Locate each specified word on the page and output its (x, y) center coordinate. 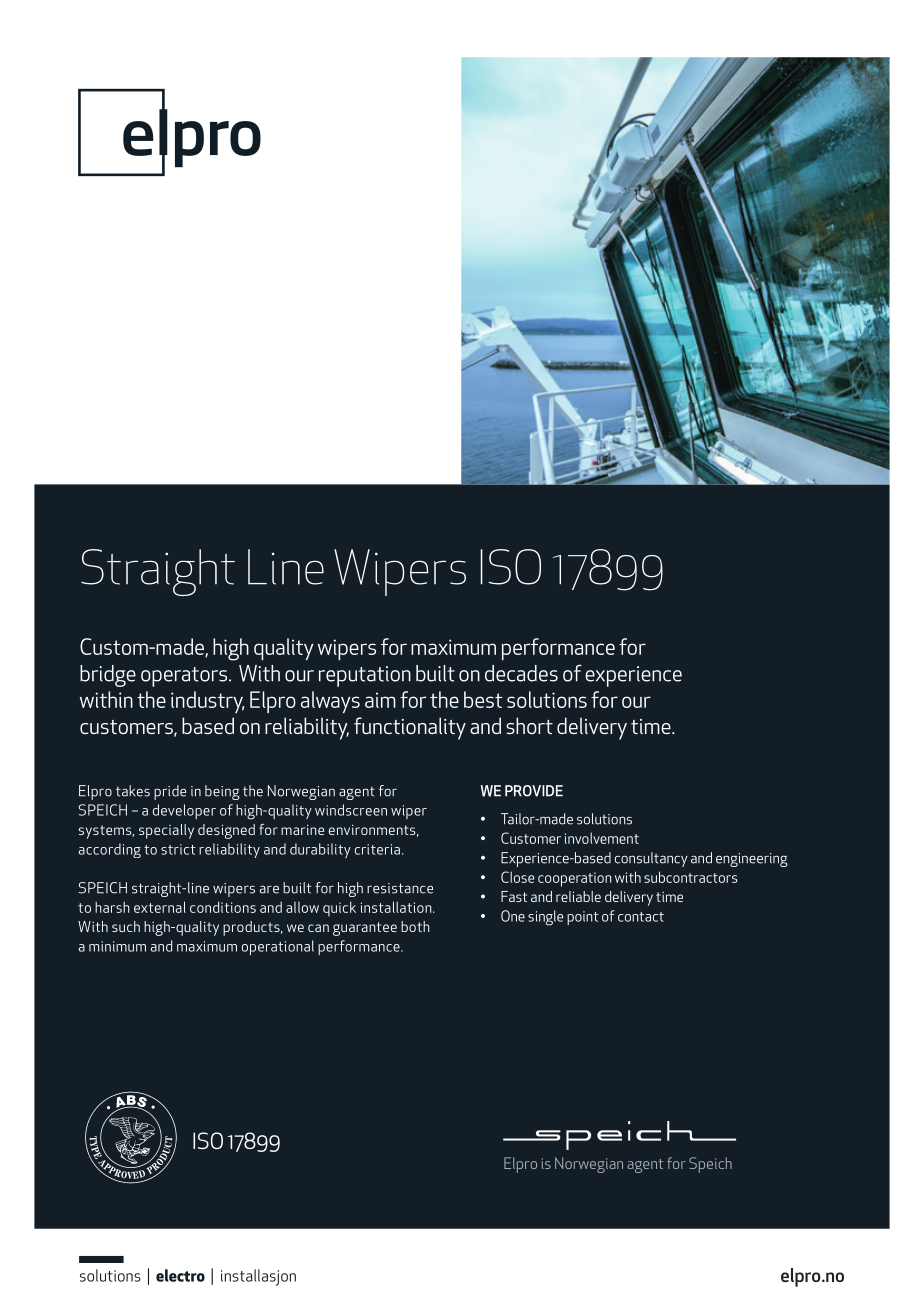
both (415, 926)
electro (180, 1275)
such (126, 926)
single (545, 918)
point (583, 918)
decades (521, 673)
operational (278, 947)
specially (166, 831)
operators (185, 677)
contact (641, 917)
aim (380, 700)
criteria (377, 849)
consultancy (651, 859)
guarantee (365, 929)
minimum (117, 946)
